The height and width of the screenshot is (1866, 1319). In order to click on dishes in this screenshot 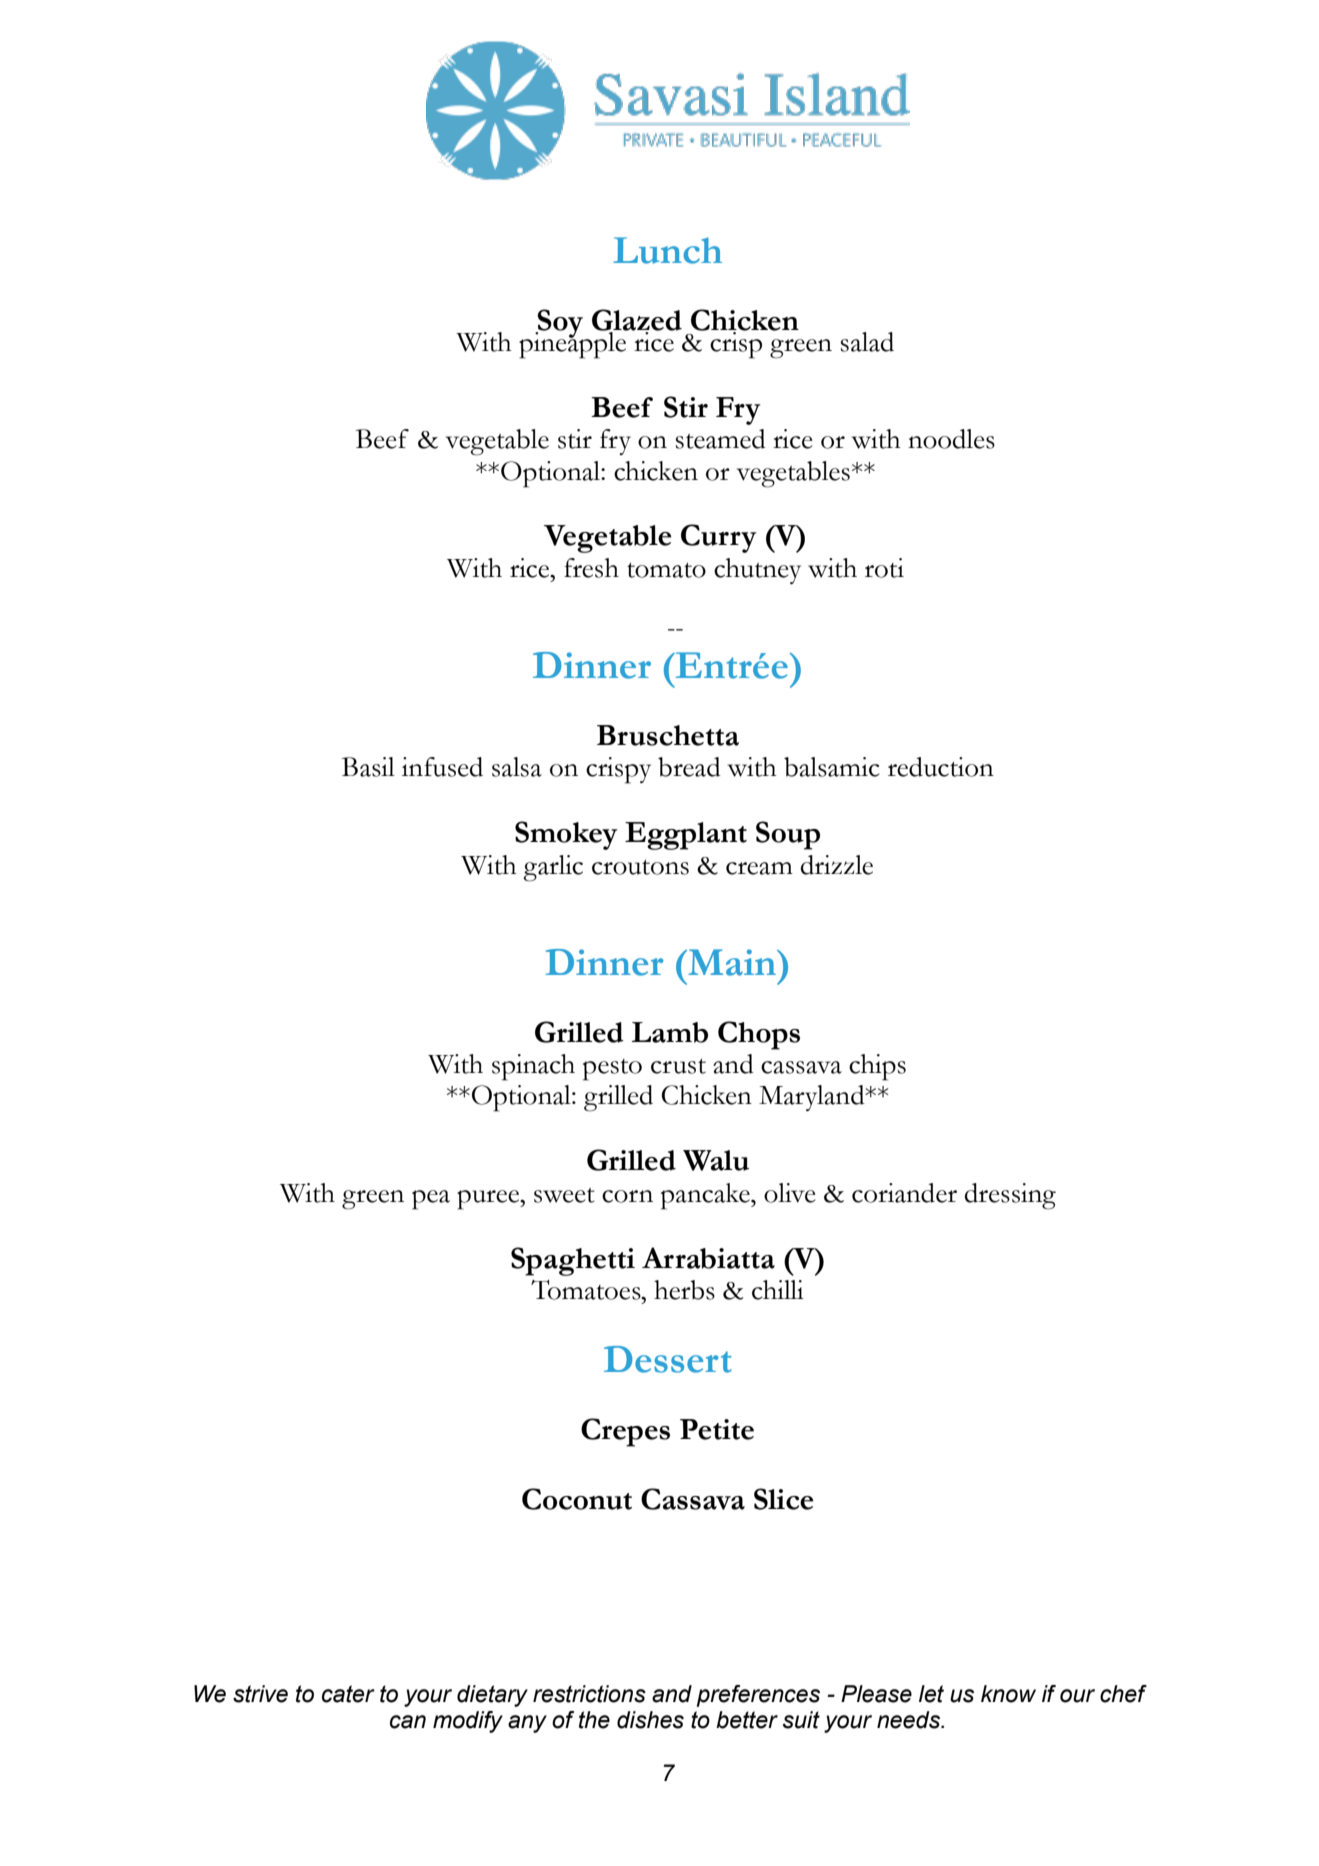, I will do `click(650, 1720)`.
